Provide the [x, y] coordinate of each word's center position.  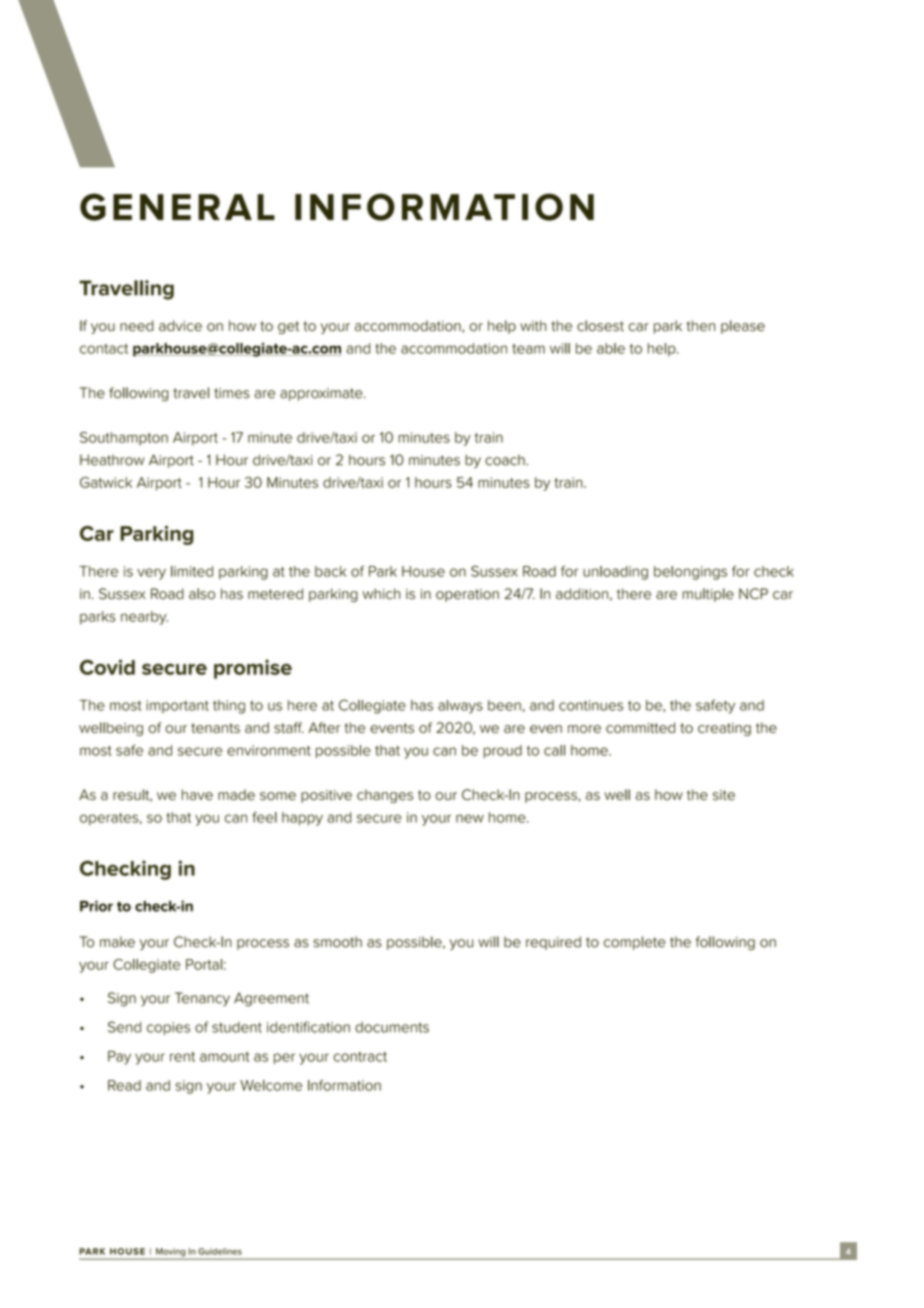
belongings [690, 573]
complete [635, 943]
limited [192, 571]
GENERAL [177, 207]
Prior [96, 906]
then [700, 326]
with [533, 325]
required [553, 943]
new [470, 818]
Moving [171, 1253]
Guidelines [220, 1251]
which [382, 594]
